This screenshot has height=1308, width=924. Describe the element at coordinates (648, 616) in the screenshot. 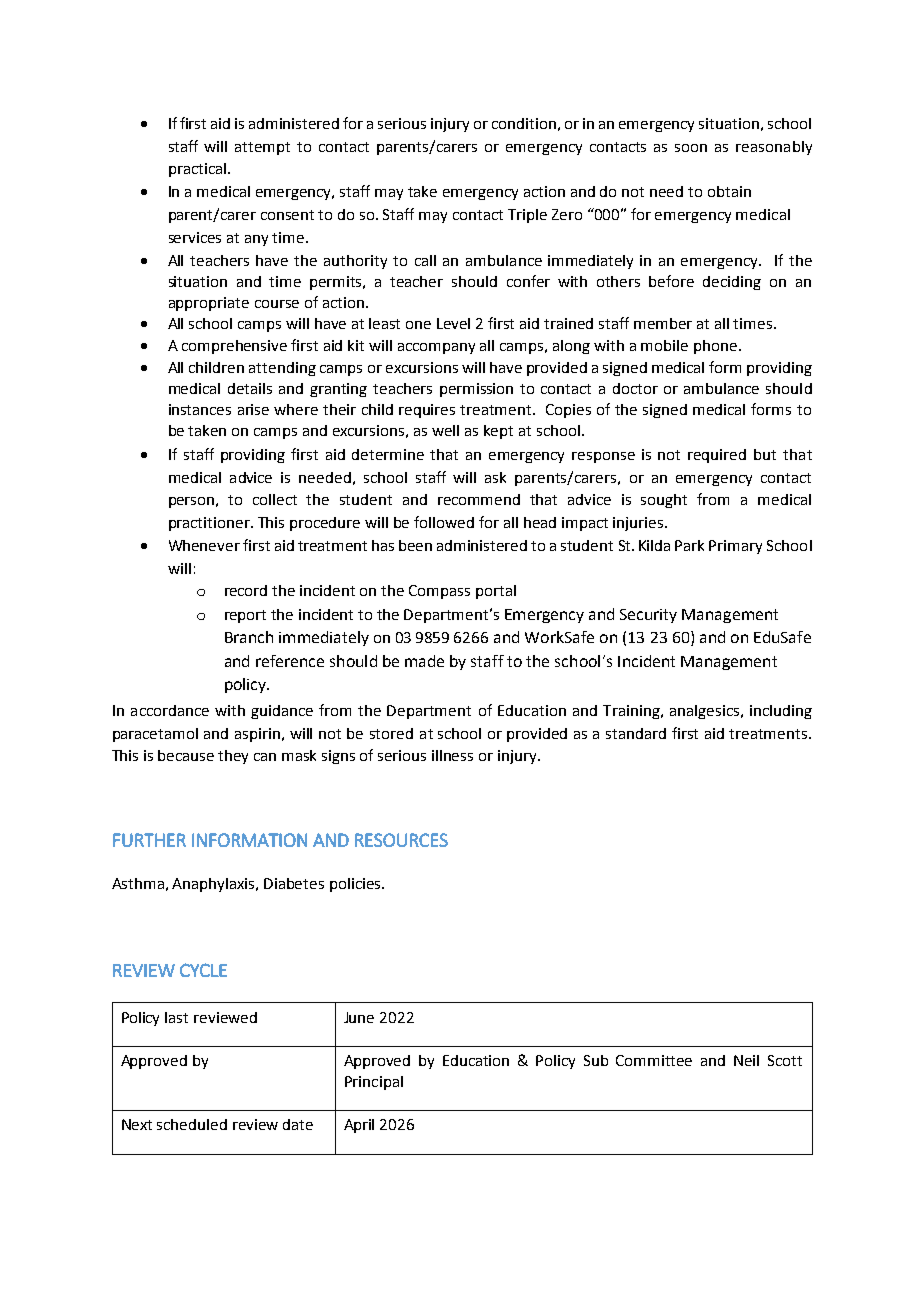

I see `Security` at that location.
